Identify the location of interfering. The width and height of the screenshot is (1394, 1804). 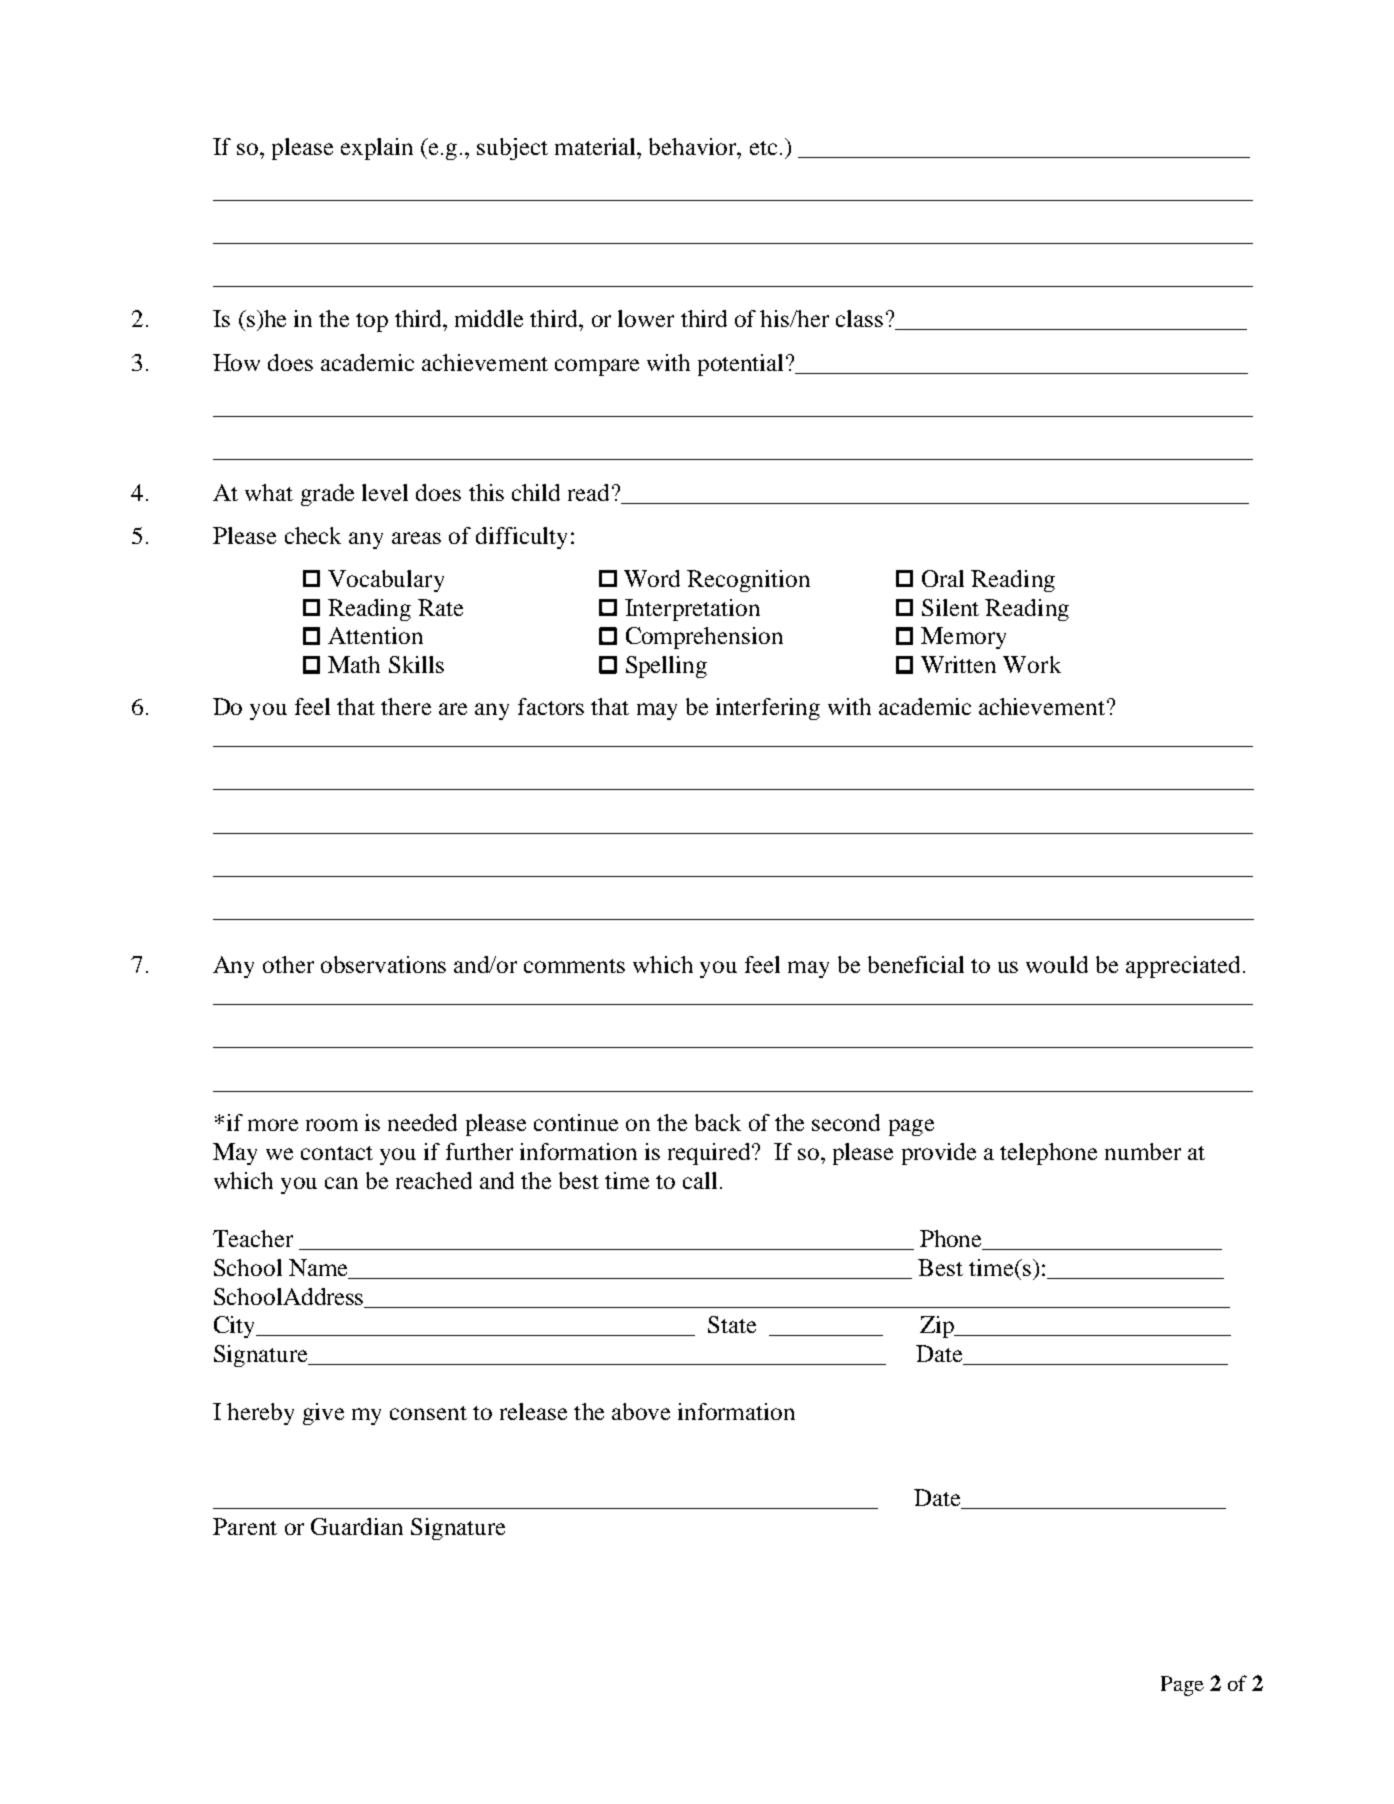
(768, 709).
